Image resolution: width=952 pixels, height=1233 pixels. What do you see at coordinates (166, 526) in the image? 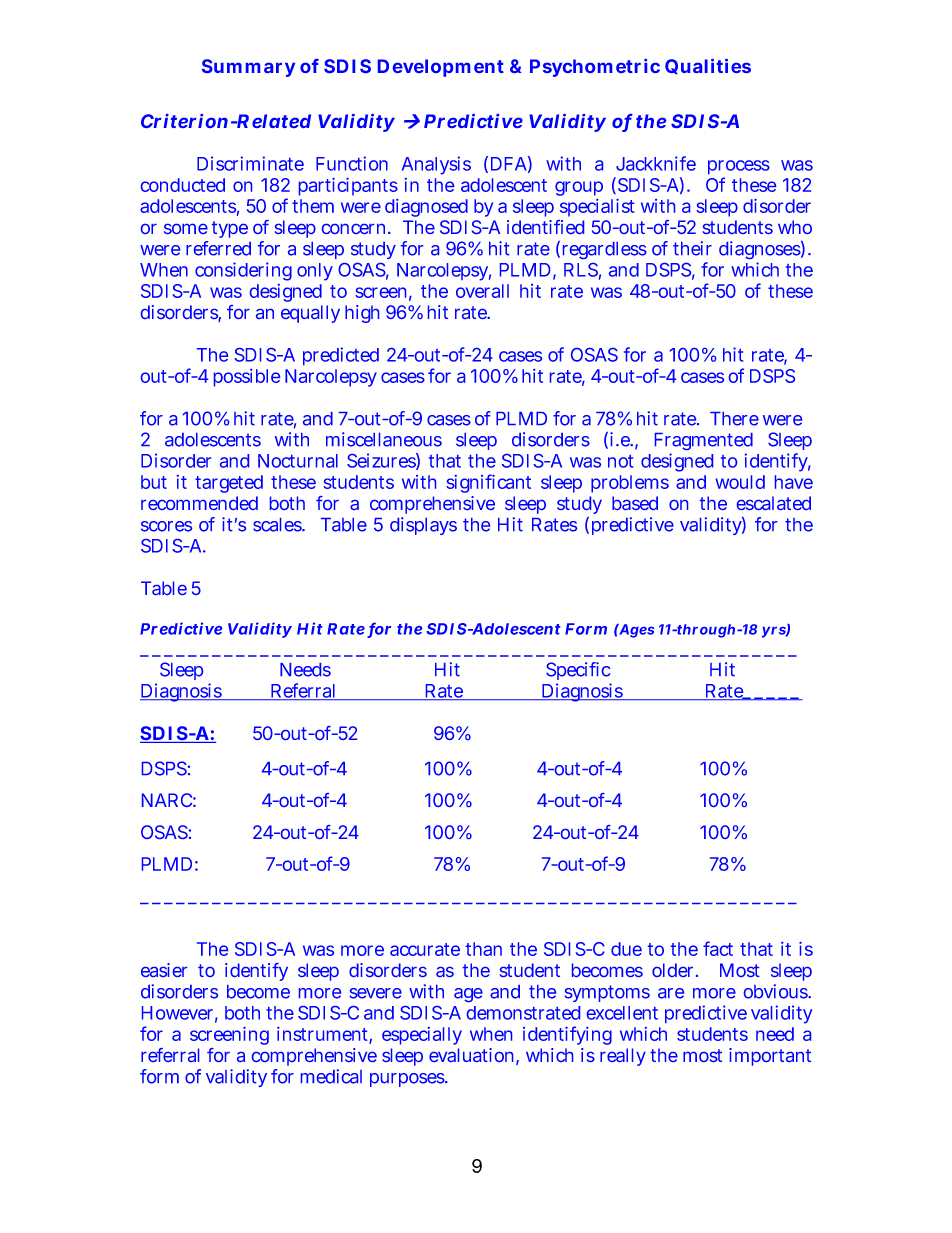
I see `scores` at bounding box center [166, 526].
